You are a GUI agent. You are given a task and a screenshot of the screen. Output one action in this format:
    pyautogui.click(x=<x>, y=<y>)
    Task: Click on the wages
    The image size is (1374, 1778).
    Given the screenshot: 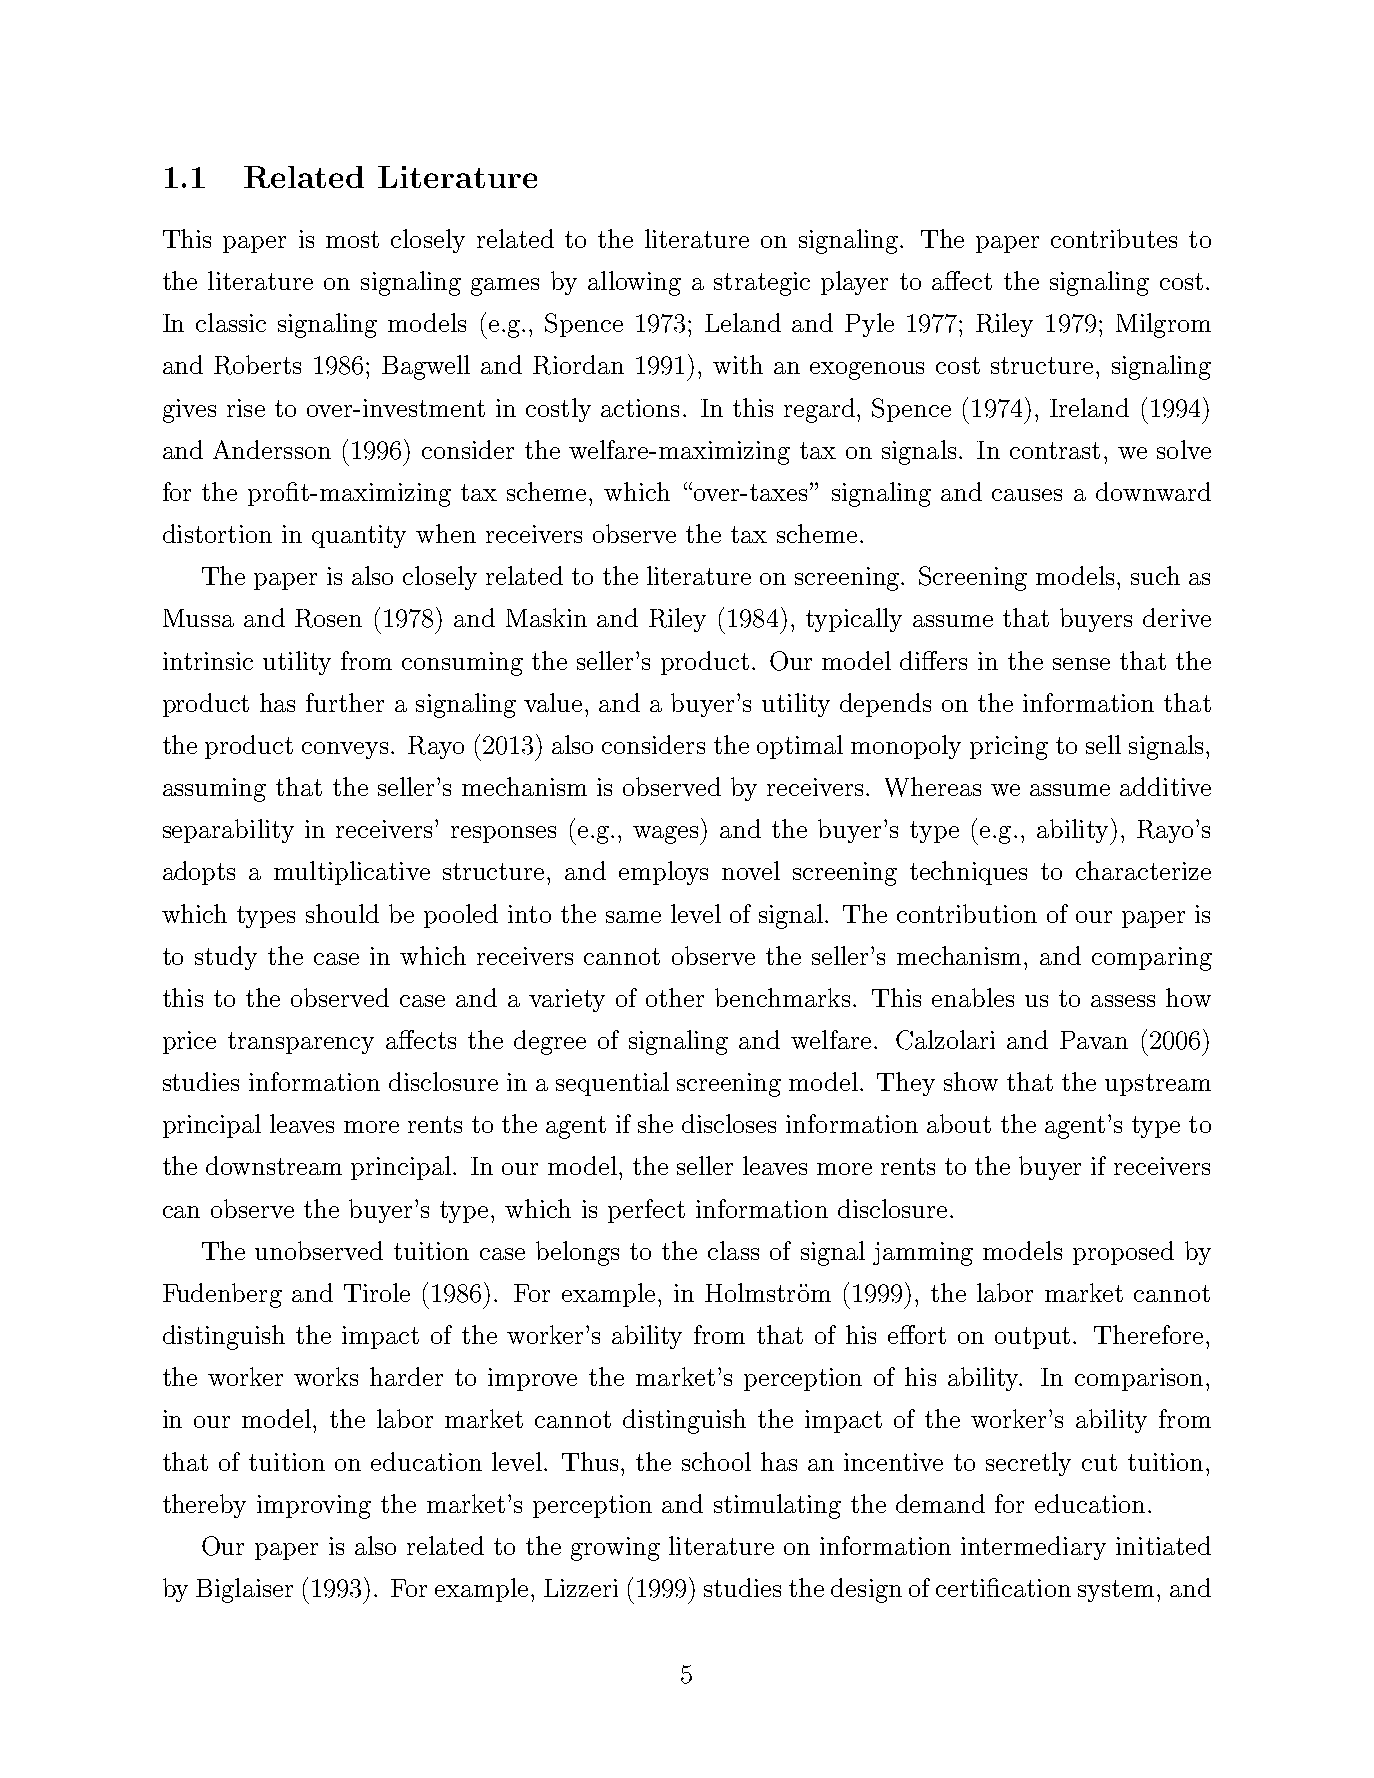 What is the action you would take?
    pyautogui.click(x=667, y=835)
